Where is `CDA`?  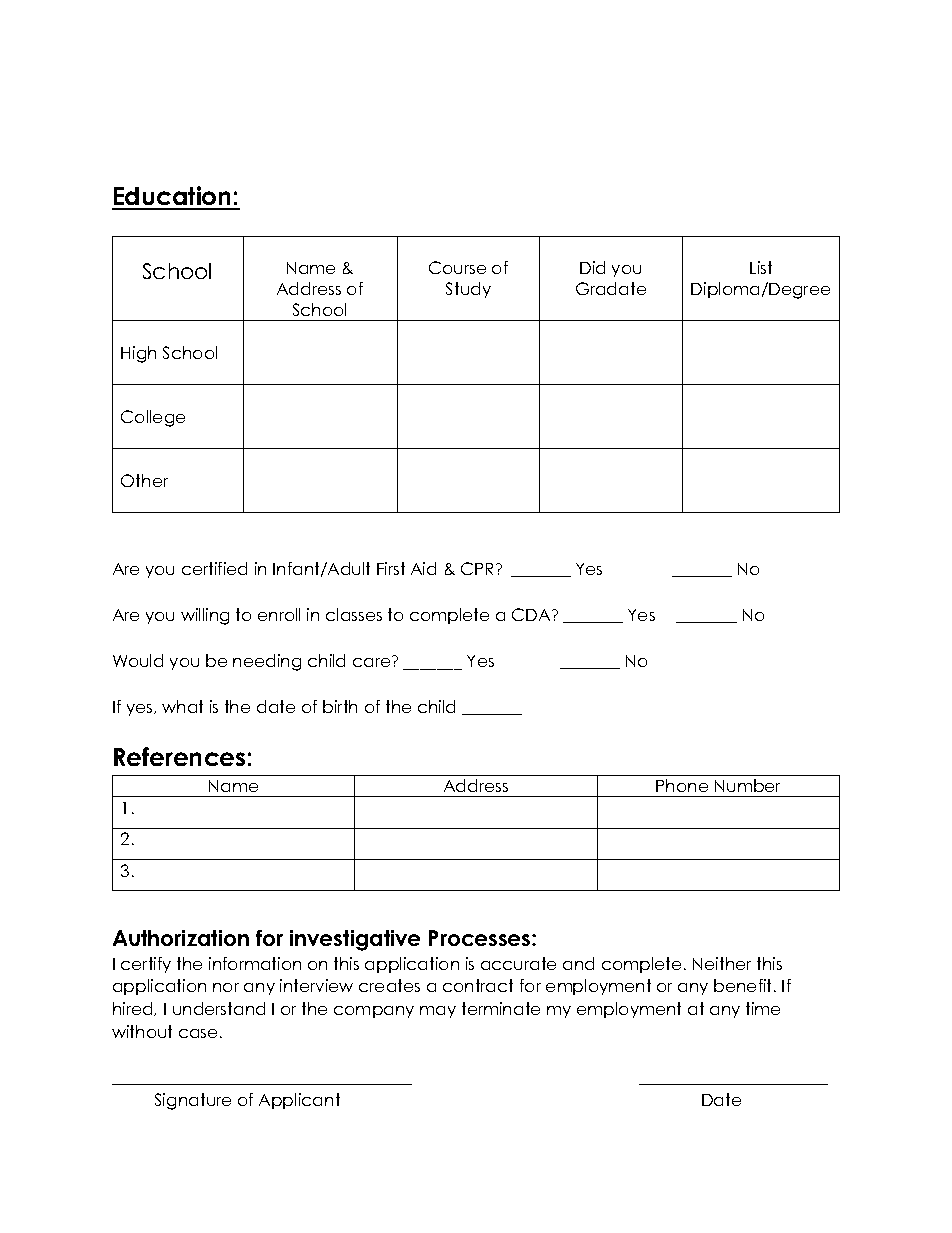
CDA is located at coordinates (532, 614).
